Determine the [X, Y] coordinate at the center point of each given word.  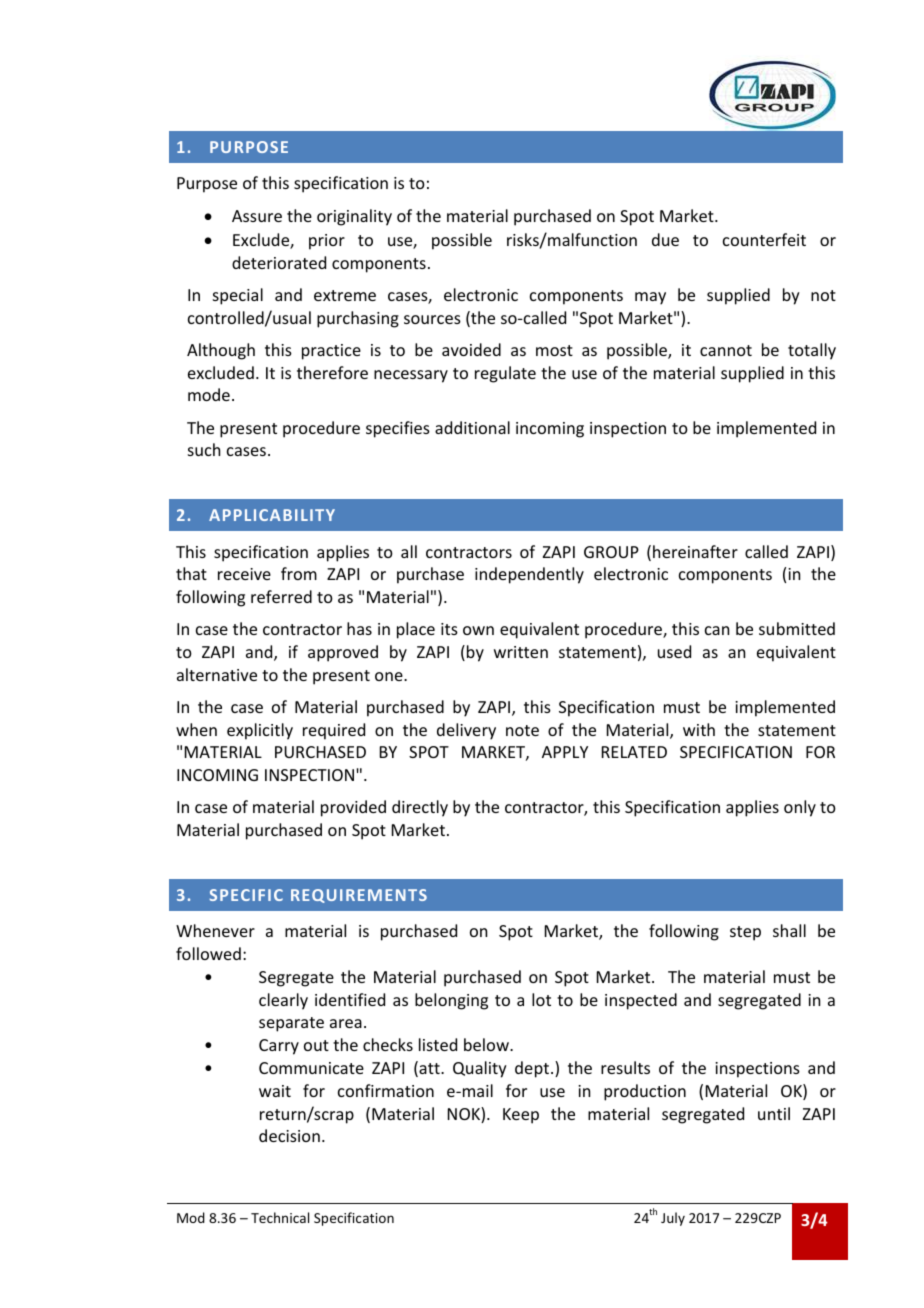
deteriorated [279, 262]
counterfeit [764, 239]
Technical [280, 1217]
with [699, 729]
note [522, 730]
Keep [521, 1116]
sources [432, 319]
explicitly [260, 731]
